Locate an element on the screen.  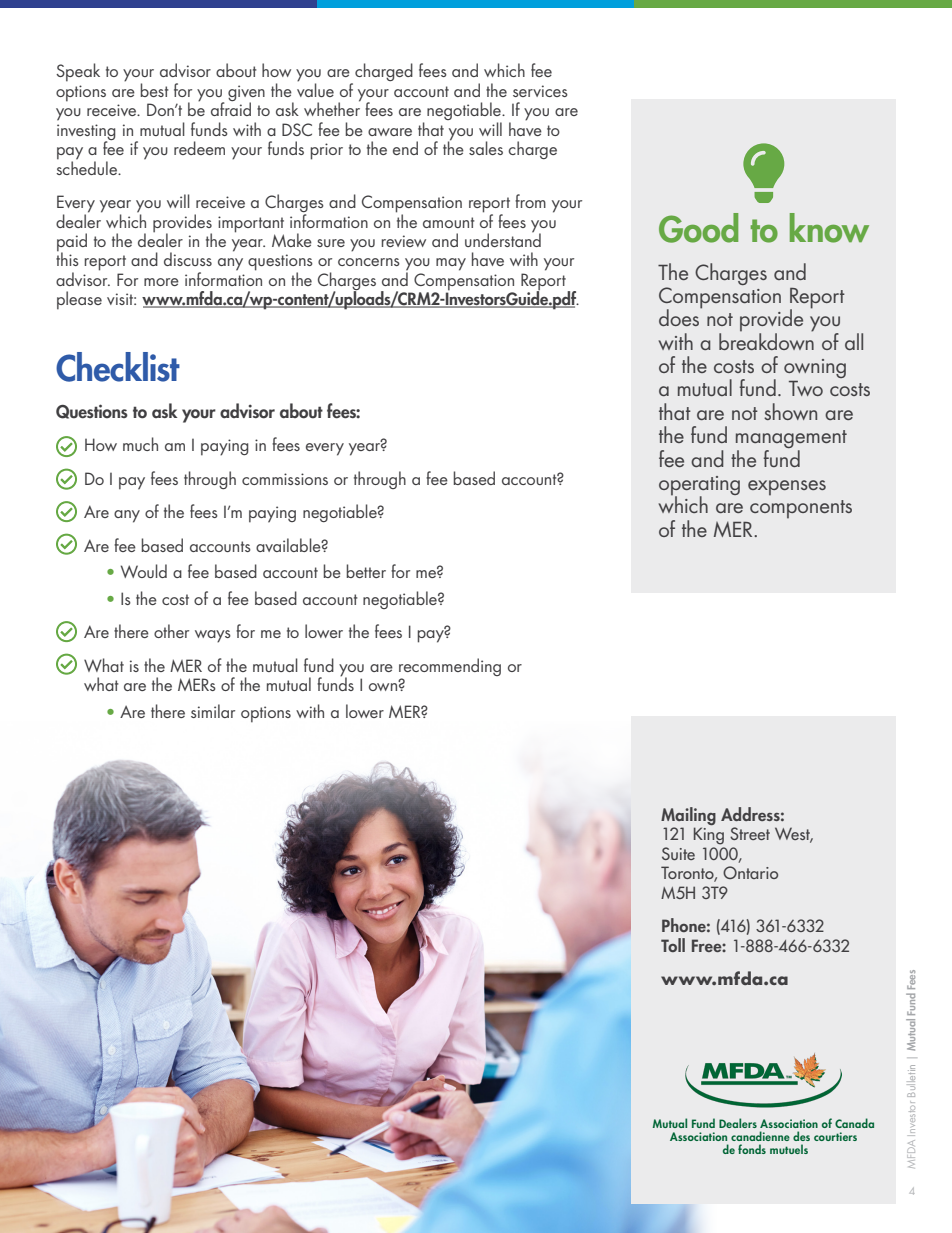
best is located at coordinates (154, 90).
